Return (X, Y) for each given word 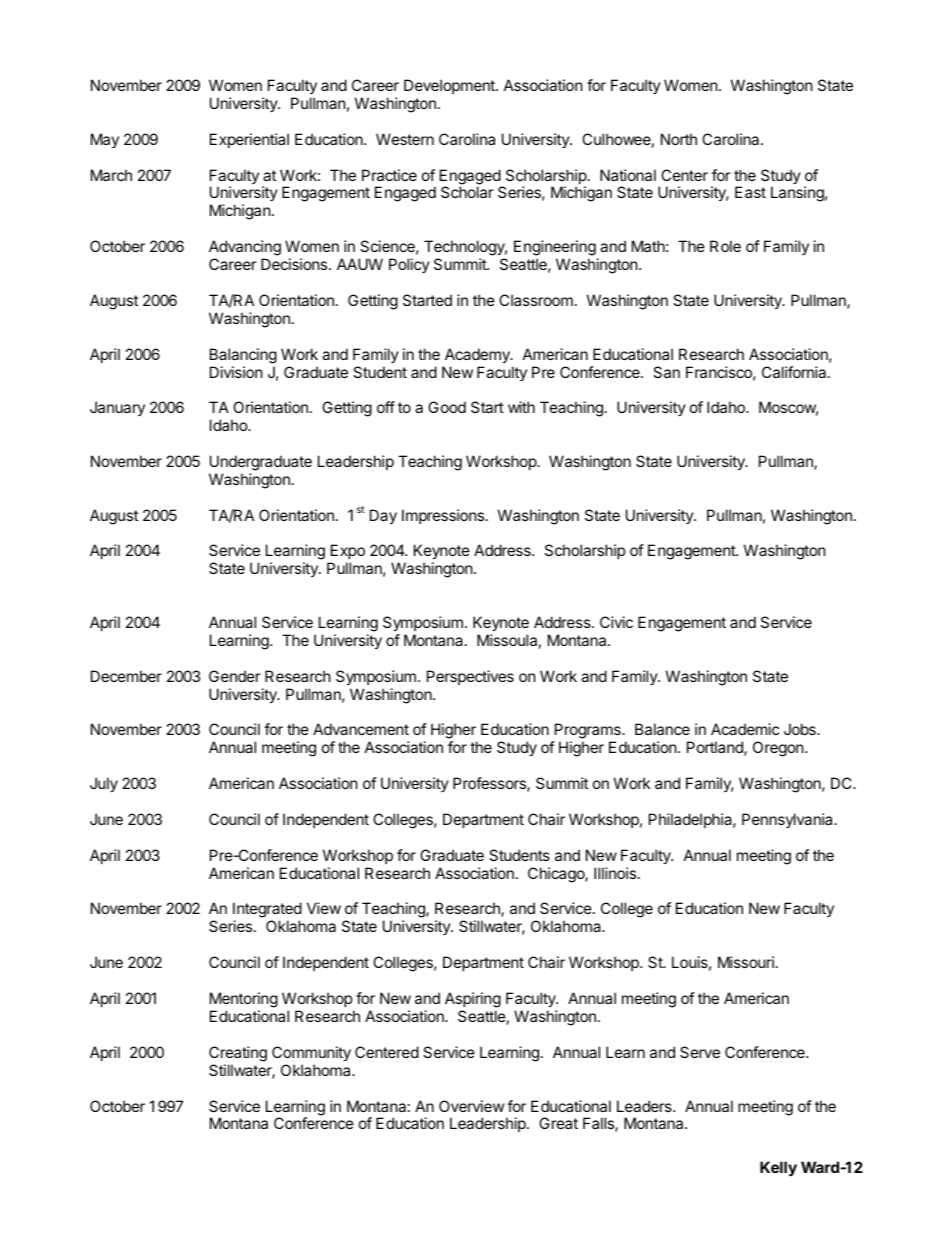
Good (447, 407)
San (666, 372)
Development (450, 86)
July (104, 784)
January (117, 408)
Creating (238, 1054)
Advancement (361, 729)
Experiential (249, 140)
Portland (716, 748)
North (679, 139)
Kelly (778, 1168)
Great (558, 1123)
